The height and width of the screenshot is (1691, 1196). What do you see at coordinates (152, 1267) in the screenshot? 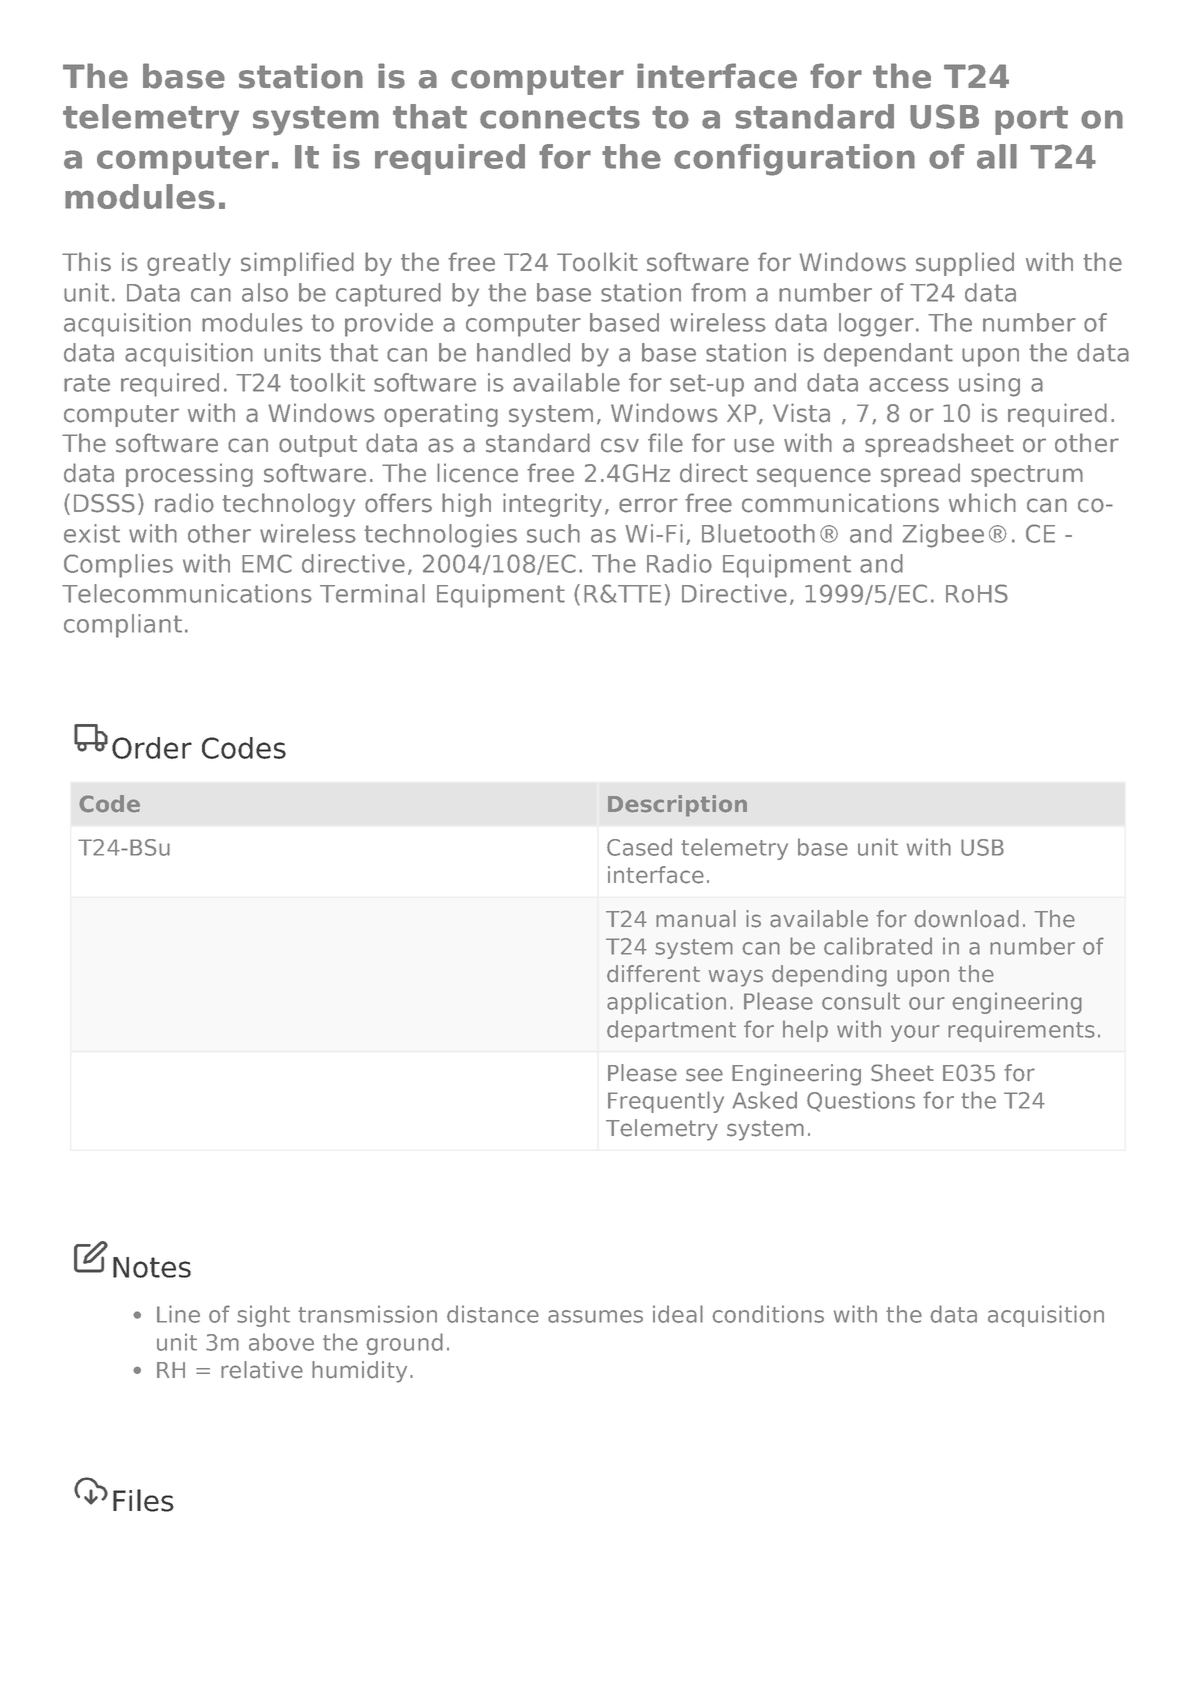
I see `Notes` at bounding box center [152, 1267].
